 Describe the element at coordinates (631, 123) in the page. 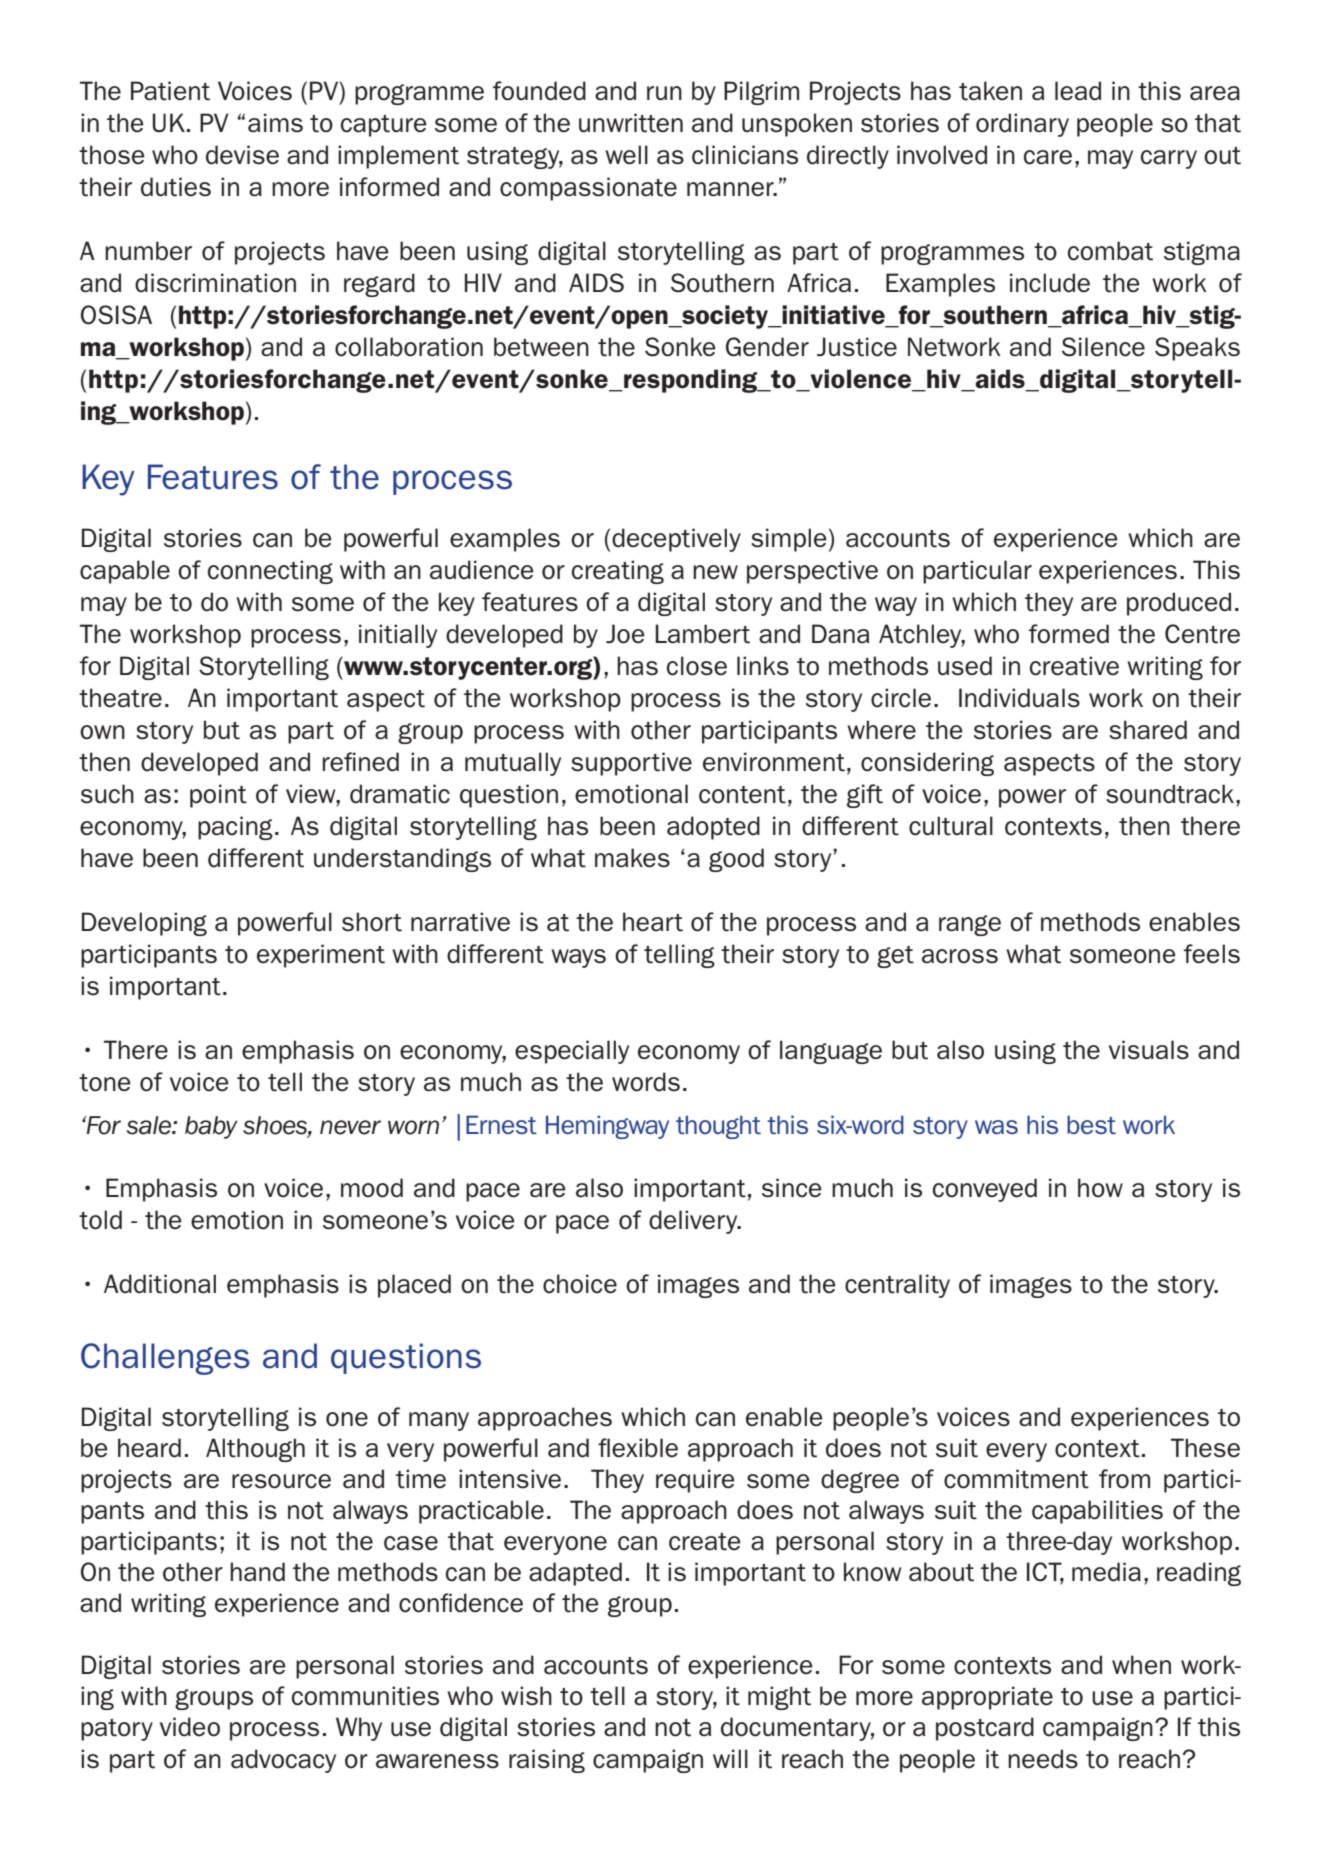

I see `unwritten` at that location.
